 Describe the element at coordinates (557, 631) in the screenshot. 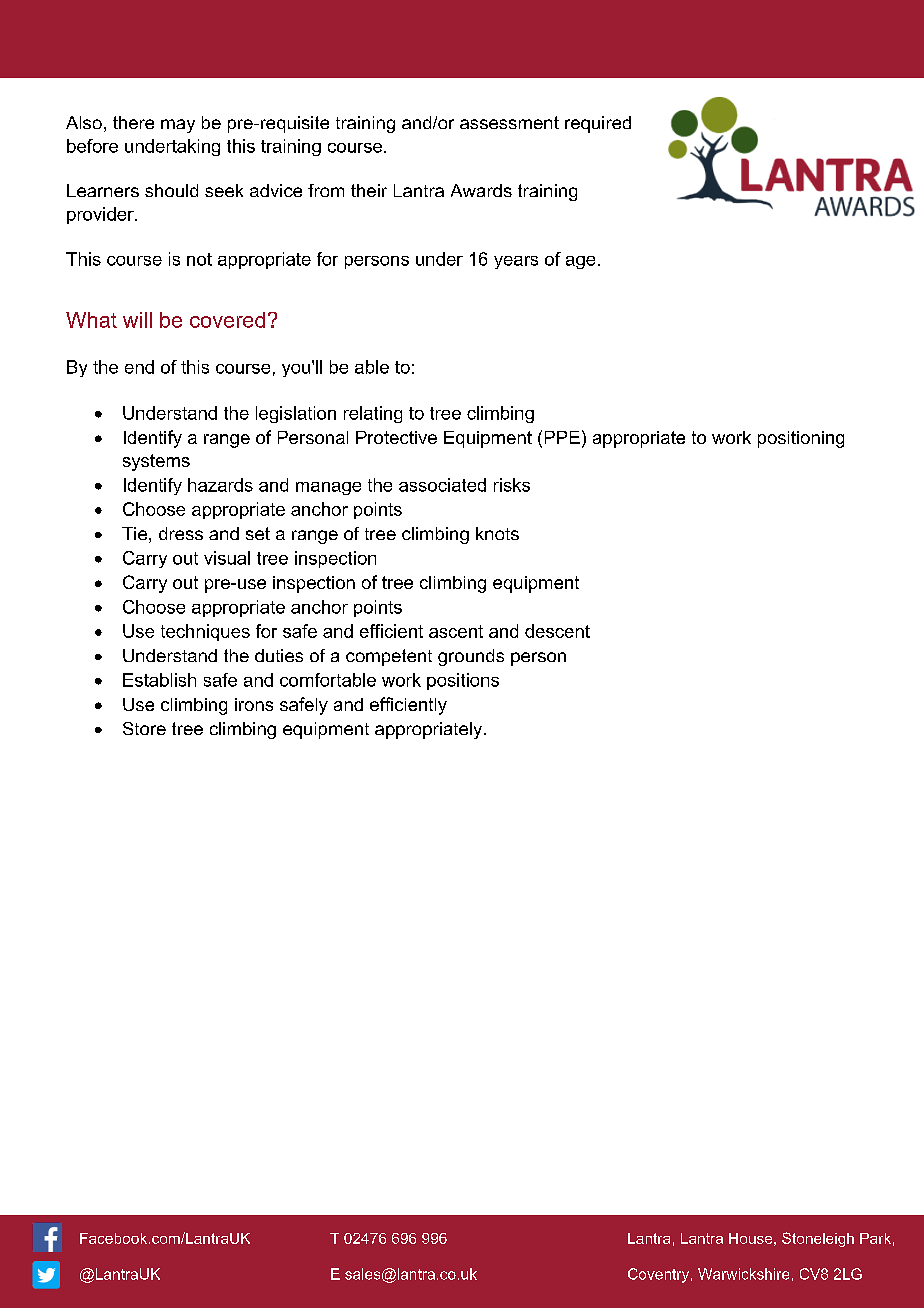

I see `descent` at that location.
